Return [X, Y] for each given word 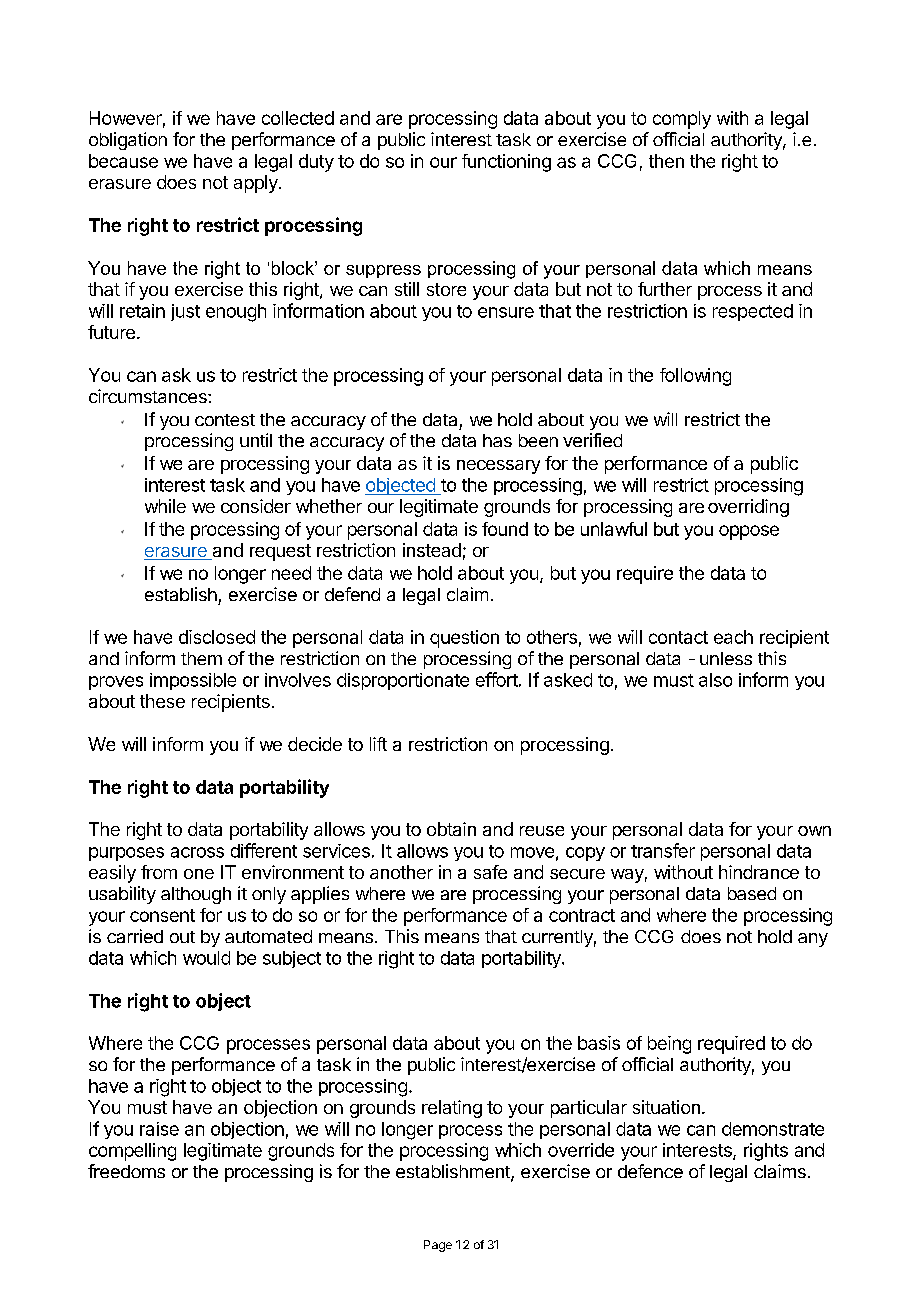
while [165, 506]
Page [438, 1246]
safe [490, 872]
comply [682, 120]
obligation [128, 141]
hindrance [759, 872]
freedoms [126, 1171]
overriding [748, 508]
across [197, 852]
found [505, 529]
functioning [506, 163]
